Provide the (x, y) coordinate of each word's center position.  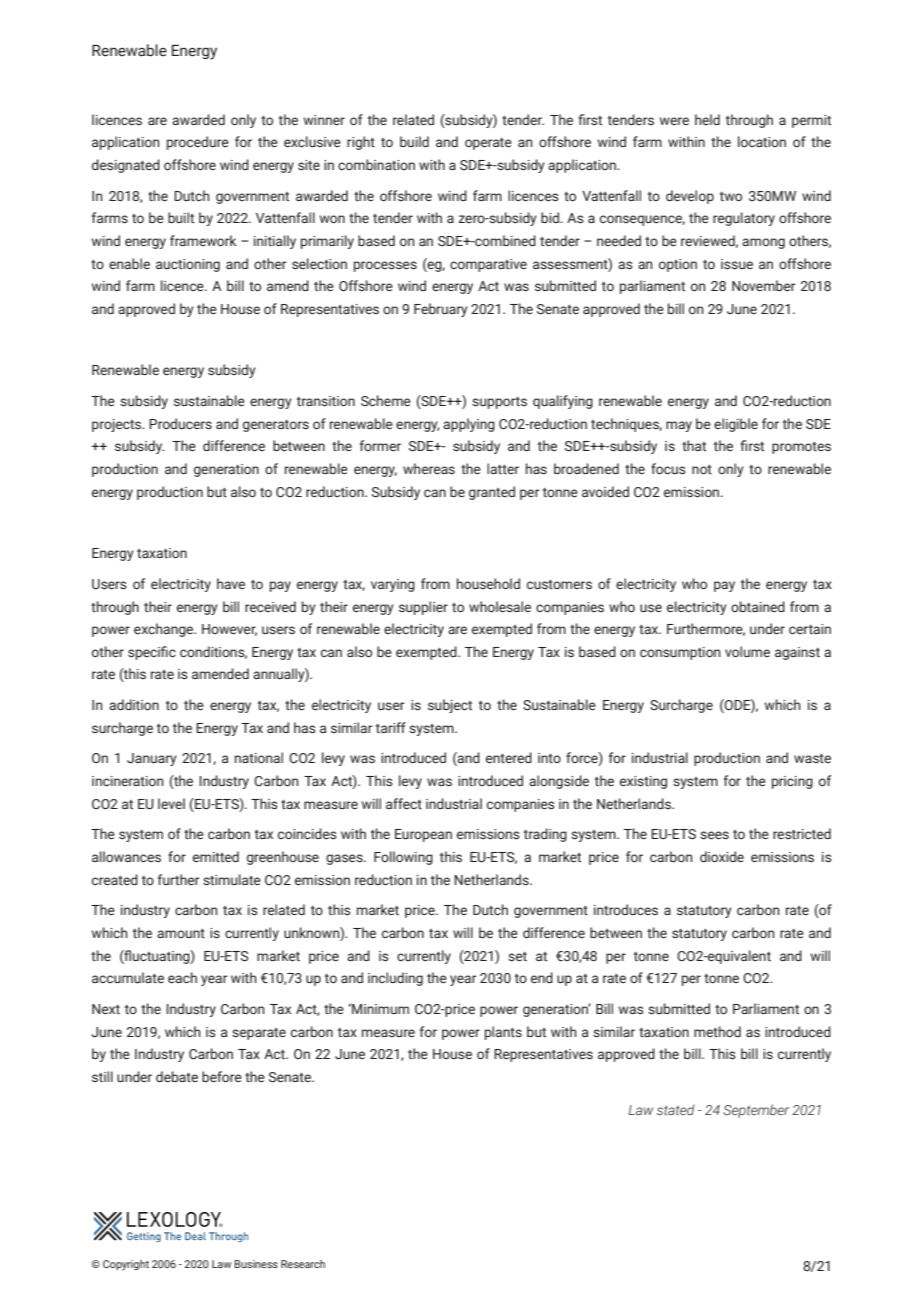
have (231, 583)
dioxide (722, 856)
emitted (216, 856)
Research (303, 1264)
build (414, 141)
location (762, 141)
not (702, 469)
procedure (198, 143)
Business (256, 1264)
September (756, 1111)
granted (492, 493)
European (423, 835)
